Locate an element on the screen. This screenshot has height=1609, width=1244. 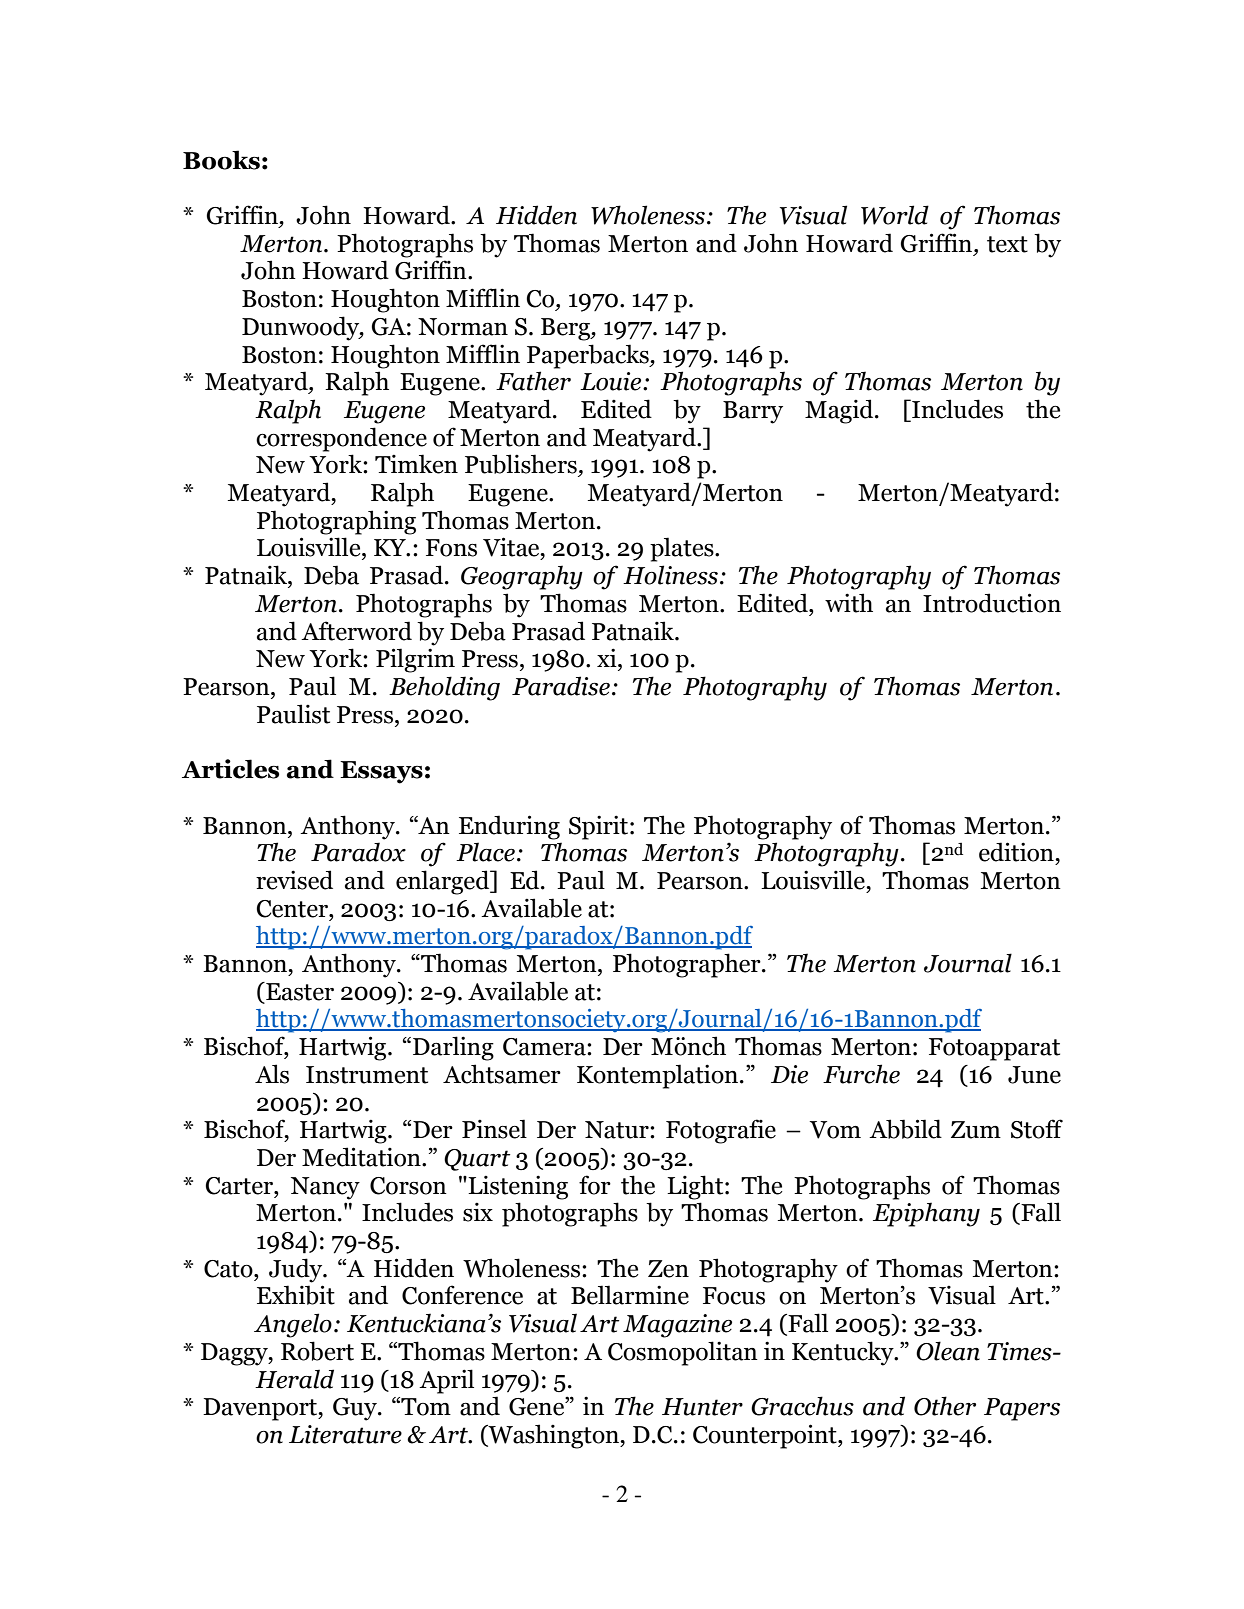
edition is located at coordinates (1017, 852).
